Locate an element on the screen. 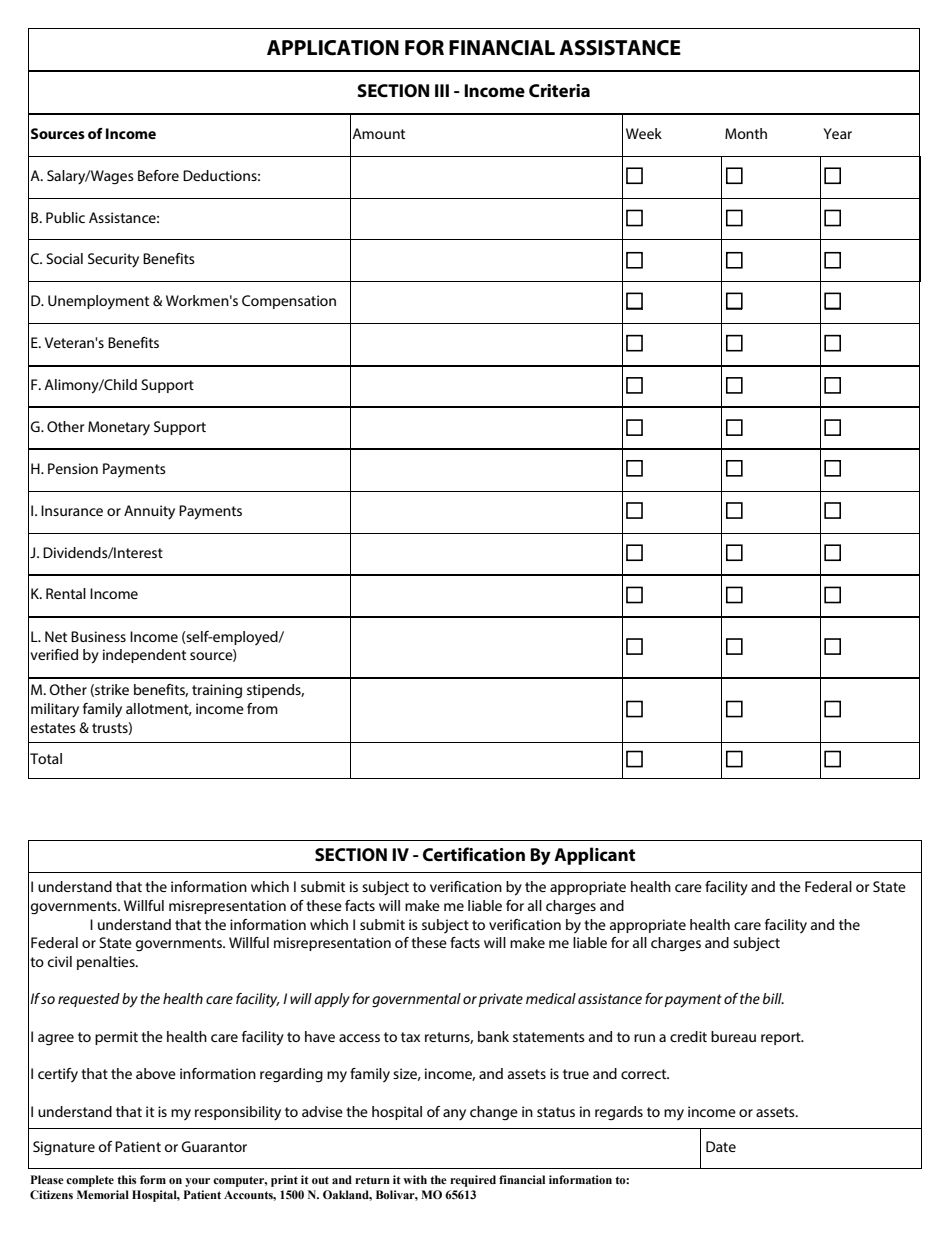 The width and height of the screenshot is (952, 1233). bill is located at coordinates (773, 998).
